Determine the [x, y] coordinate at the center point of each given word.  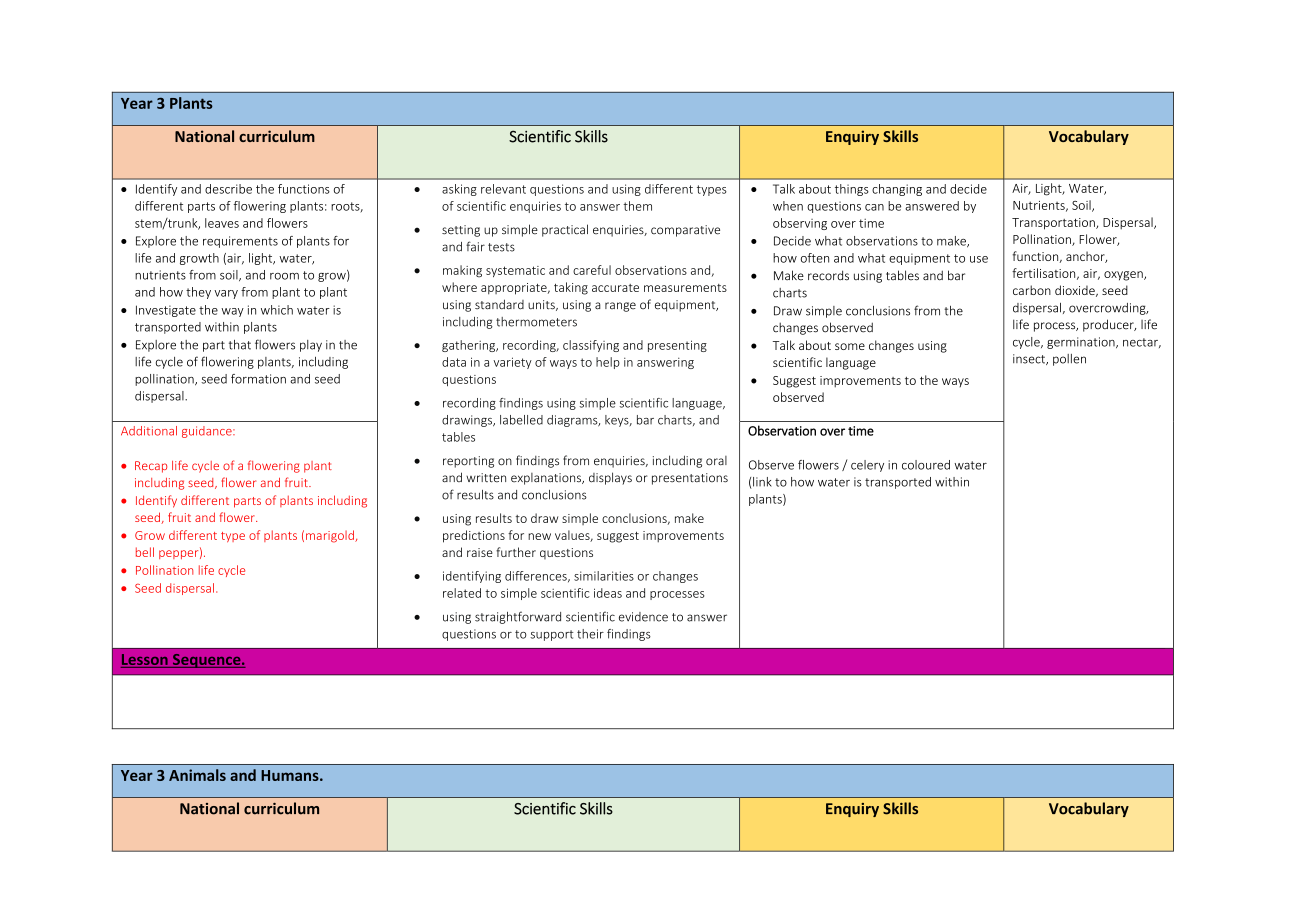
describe [228, 189]
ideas [608, 593]
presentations [690, 479]
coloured [926, 465]
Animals [197, 775]
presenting [677, 346]
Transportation [1054, 224]
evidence [643, 617]
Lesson [145, 659]
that [240, 345]
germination [1082, 343]
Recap [151, 467]
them [637, 206]
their [590, 634]
